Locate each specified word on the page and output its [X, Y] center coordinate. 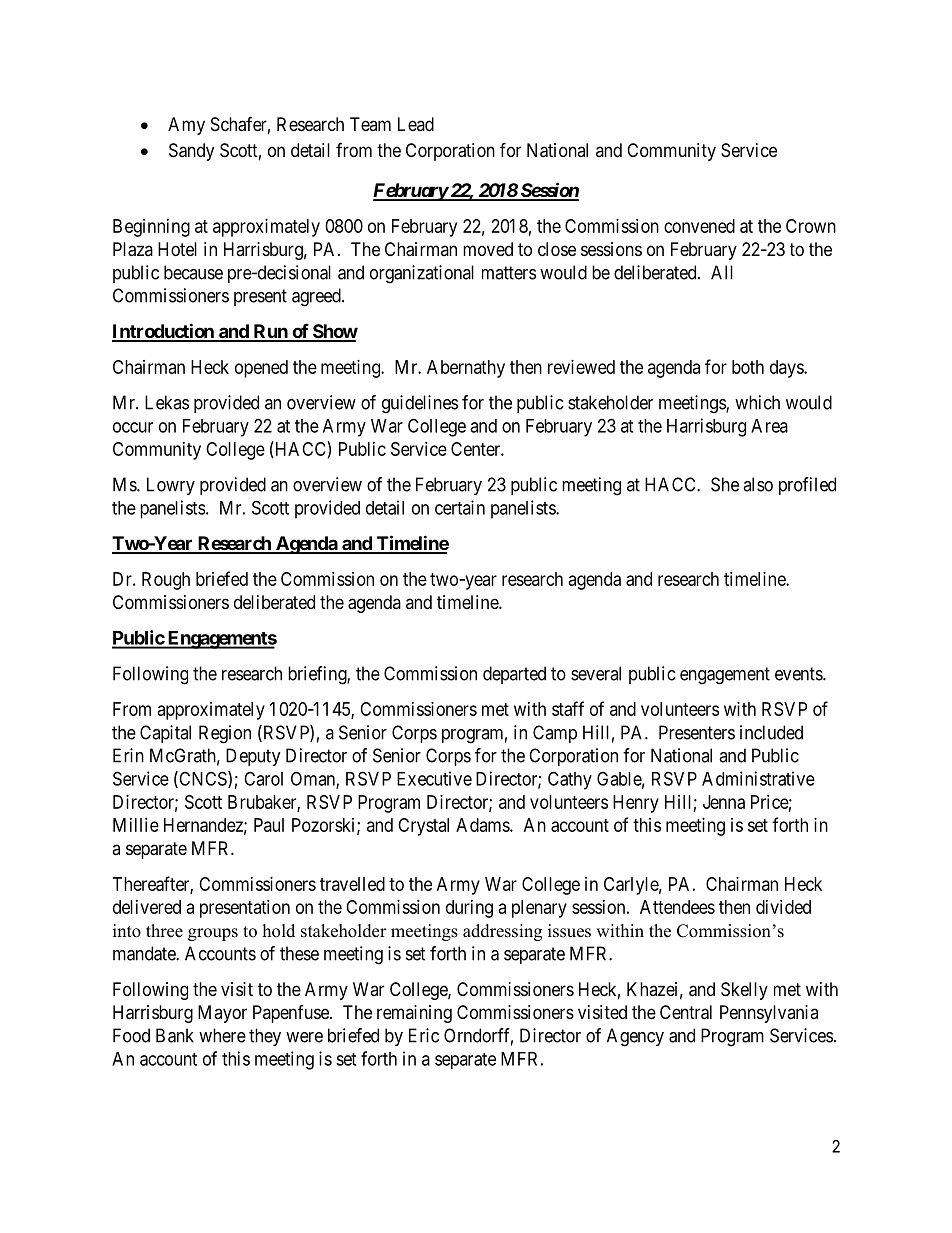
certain [460, 507]
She [725, 484]
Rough [166, 581]
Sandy [191, 152]
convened [699, 226]
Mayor [222, 1014]
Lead [416, 124]
